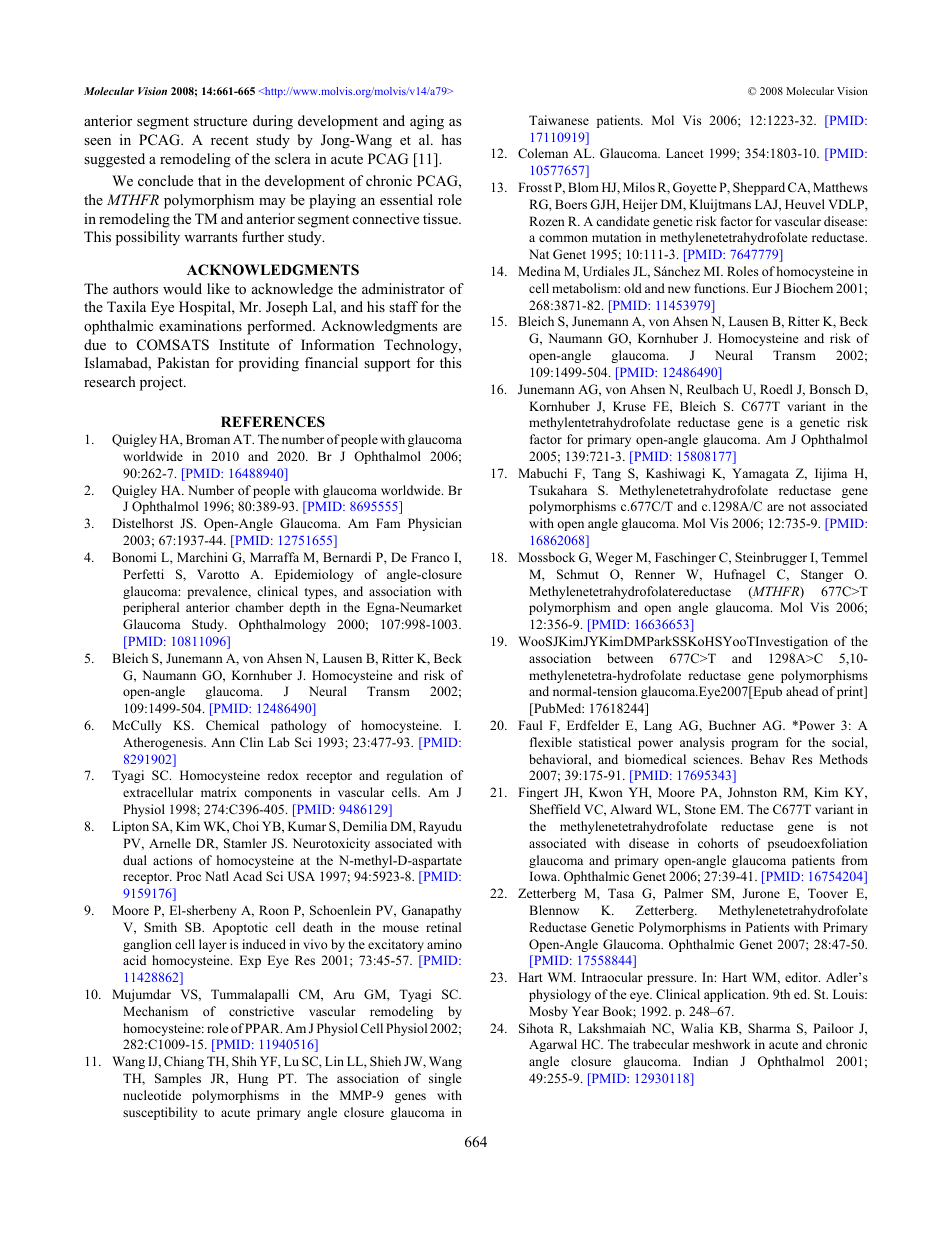 This screenshot has width=952, height=1233. I want to click on Indian, so click(710, 1061).
